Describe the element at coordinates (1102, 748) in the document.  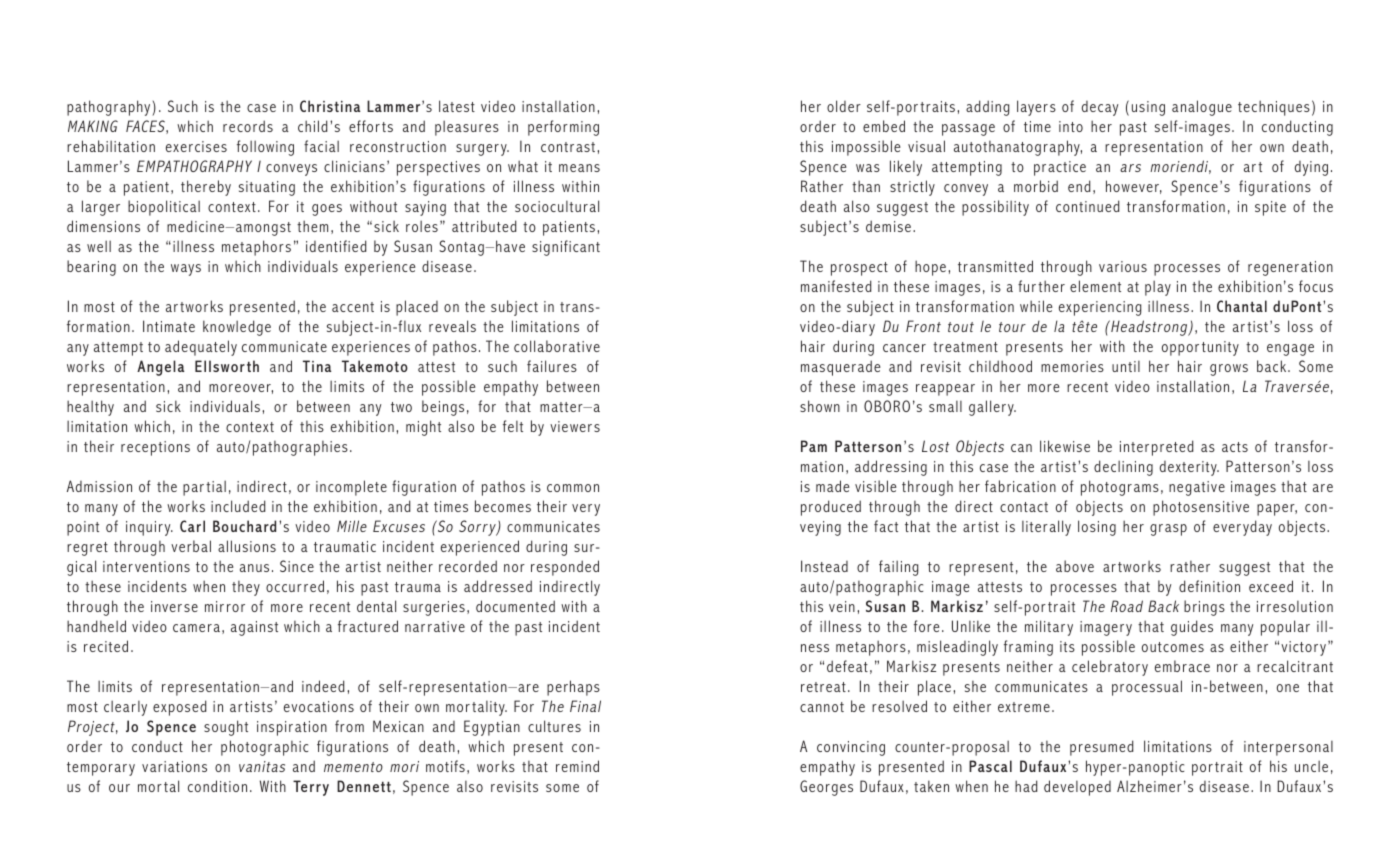
I see `presumed` at that location.
